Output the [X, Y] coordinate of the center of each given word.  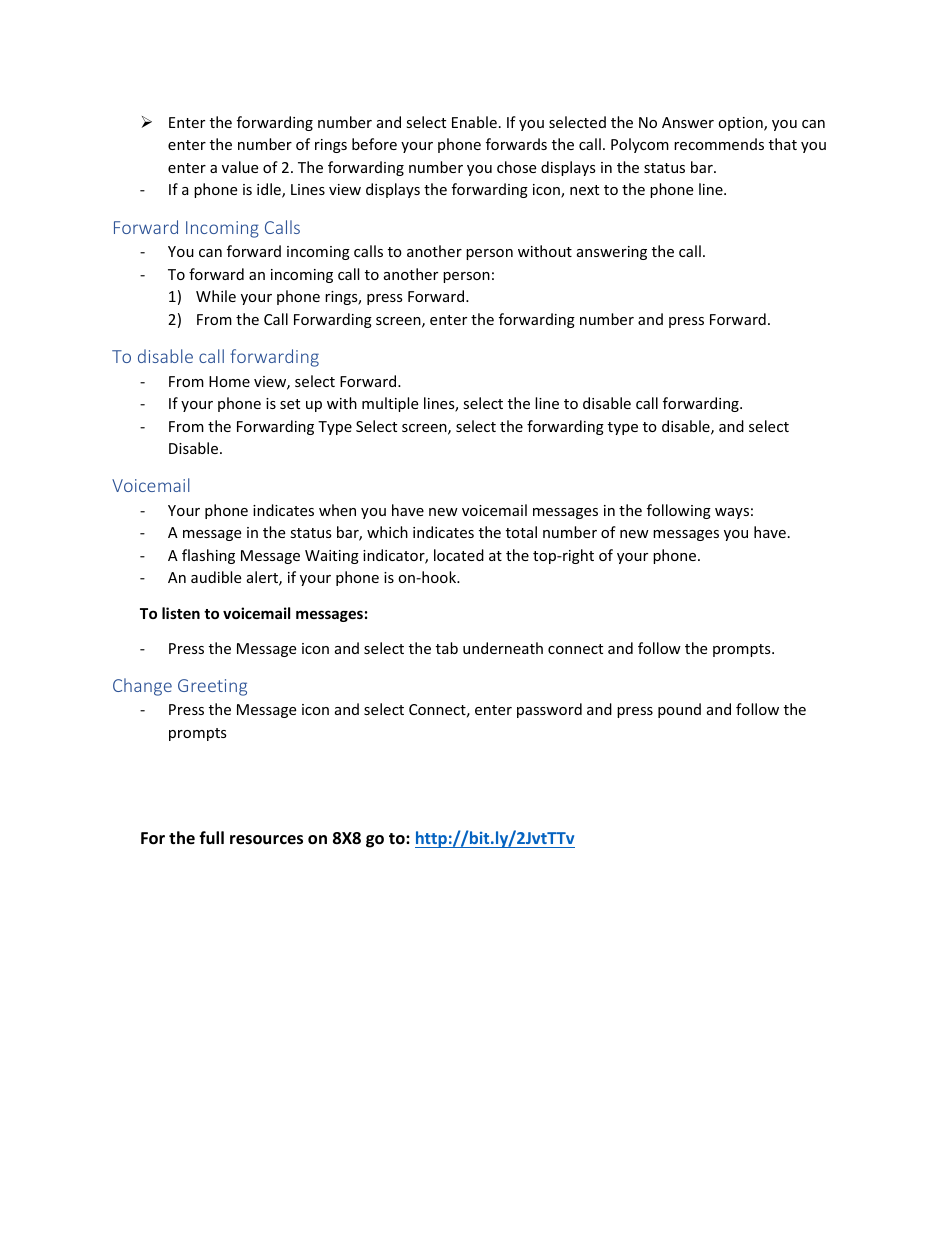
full [211, 838]
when [337, 510]
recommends [719, 144]
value [240, 167]
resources [266, 840]
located [459, 555]
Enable [474, 122]
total [521, 532]
